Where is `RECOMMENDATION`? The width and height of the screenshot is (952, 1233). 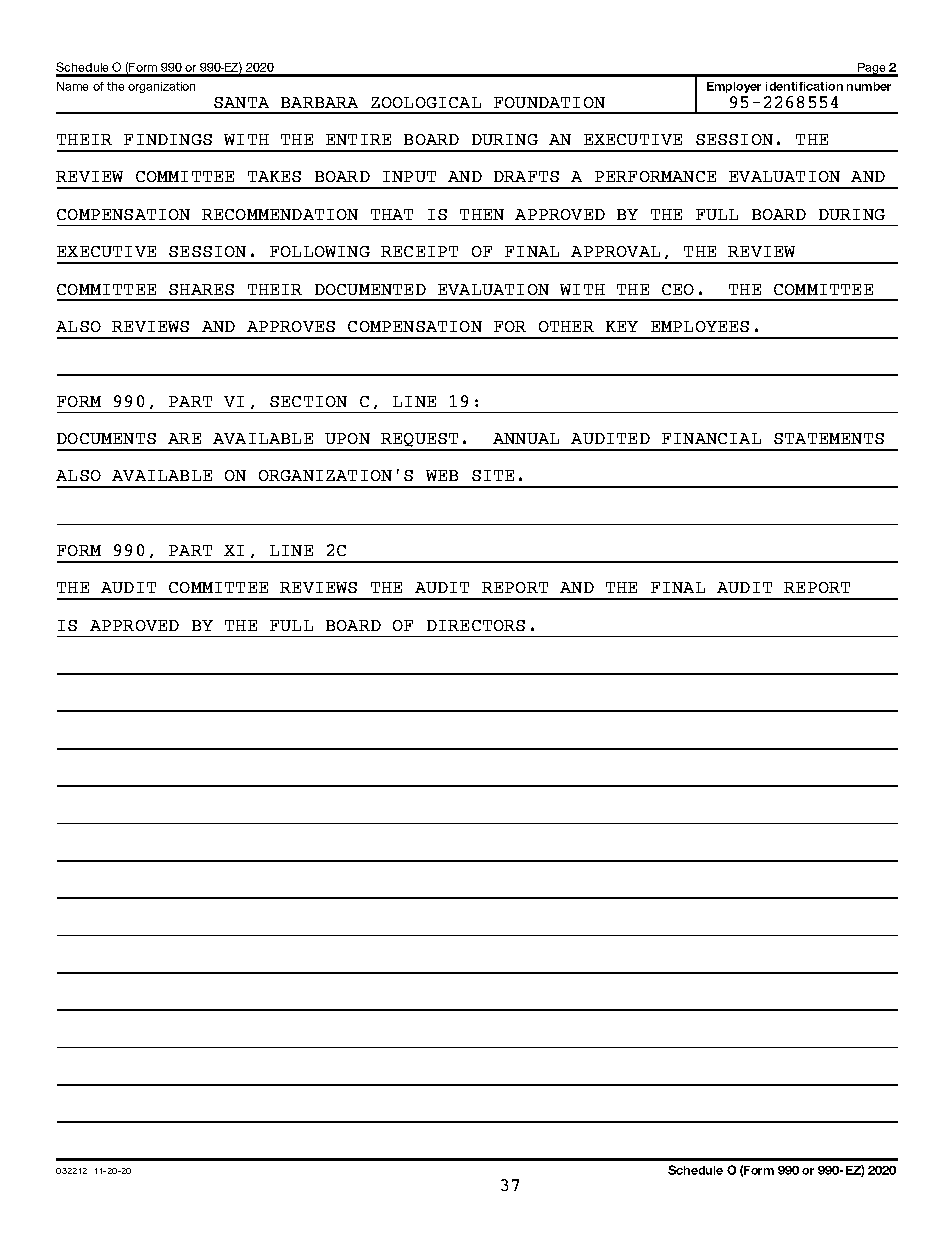
RECOMMENDATION is located at coordinates (280, 214).
